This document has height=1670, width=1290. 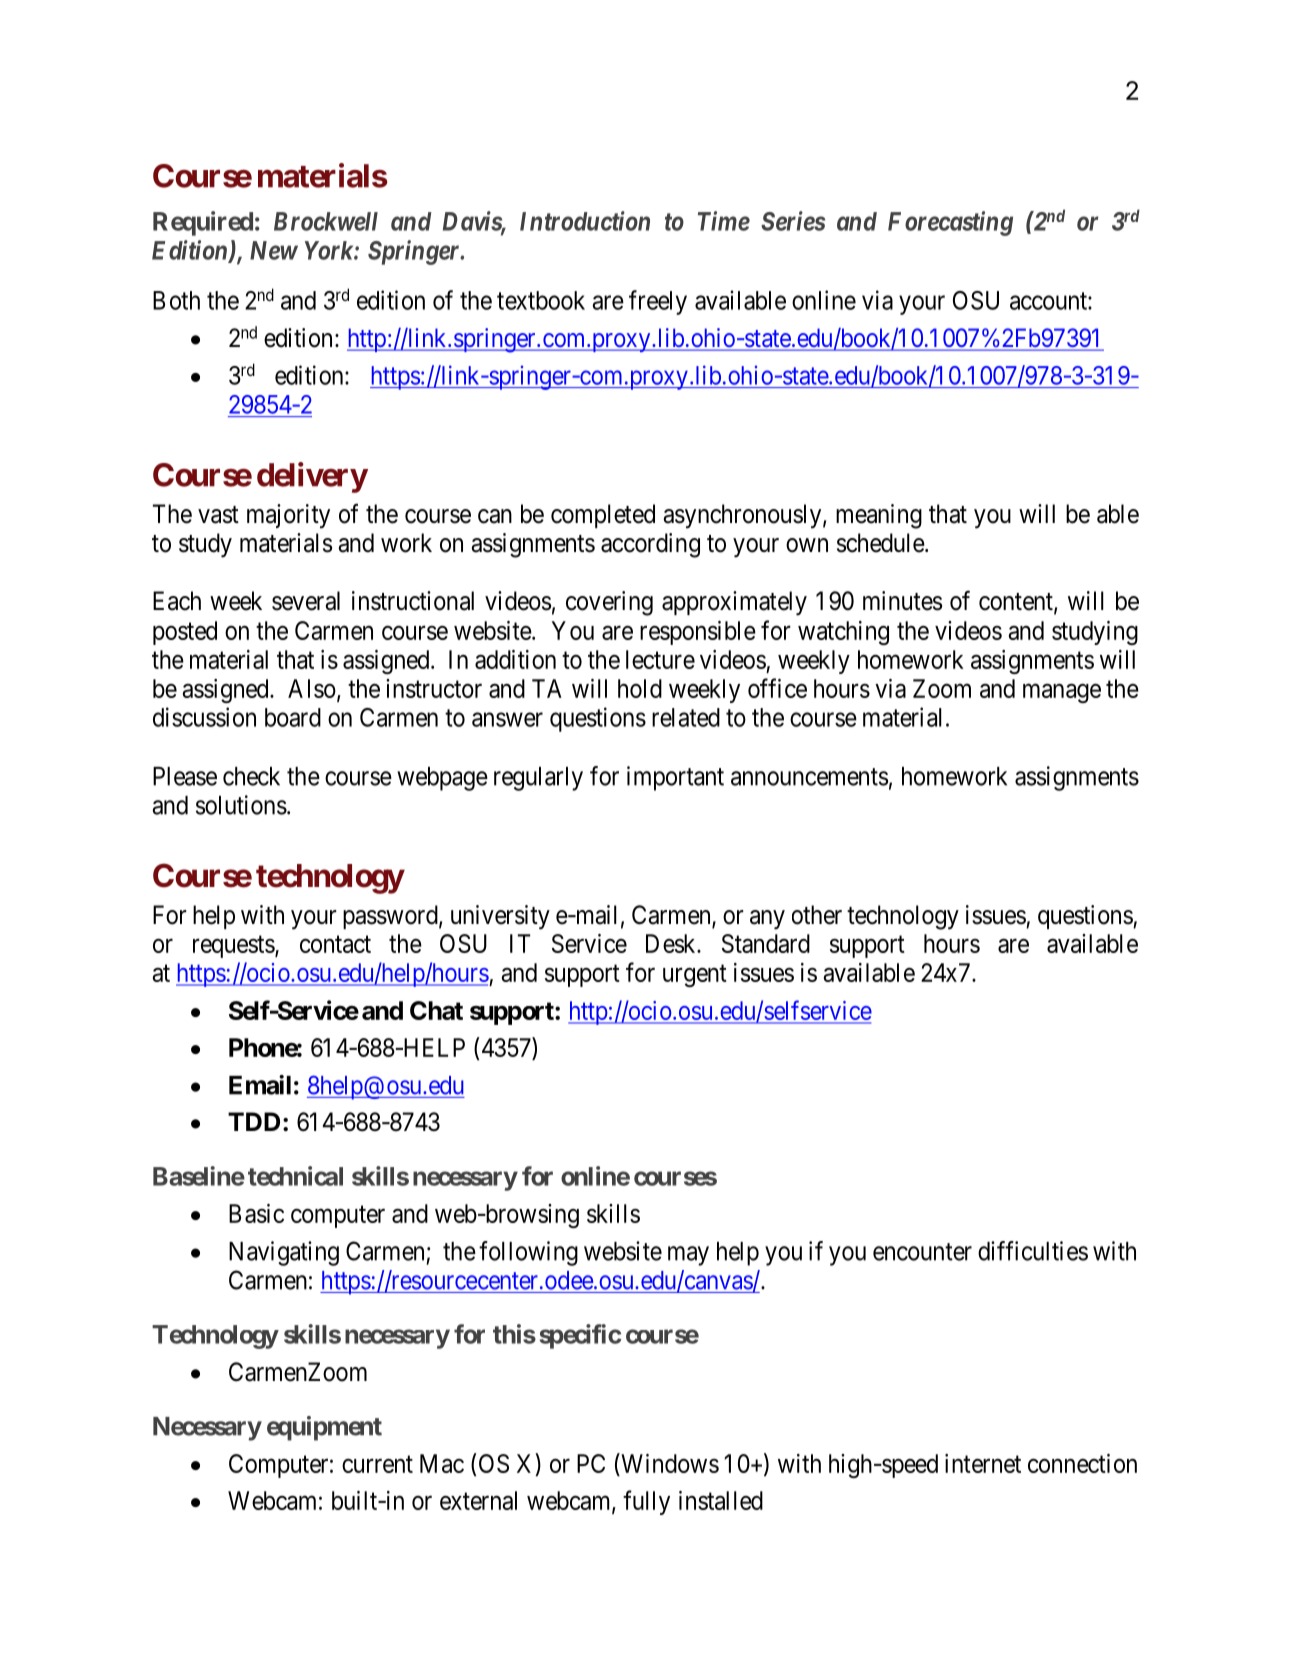 I want to click on solutions, so click(x=241, y=805).
